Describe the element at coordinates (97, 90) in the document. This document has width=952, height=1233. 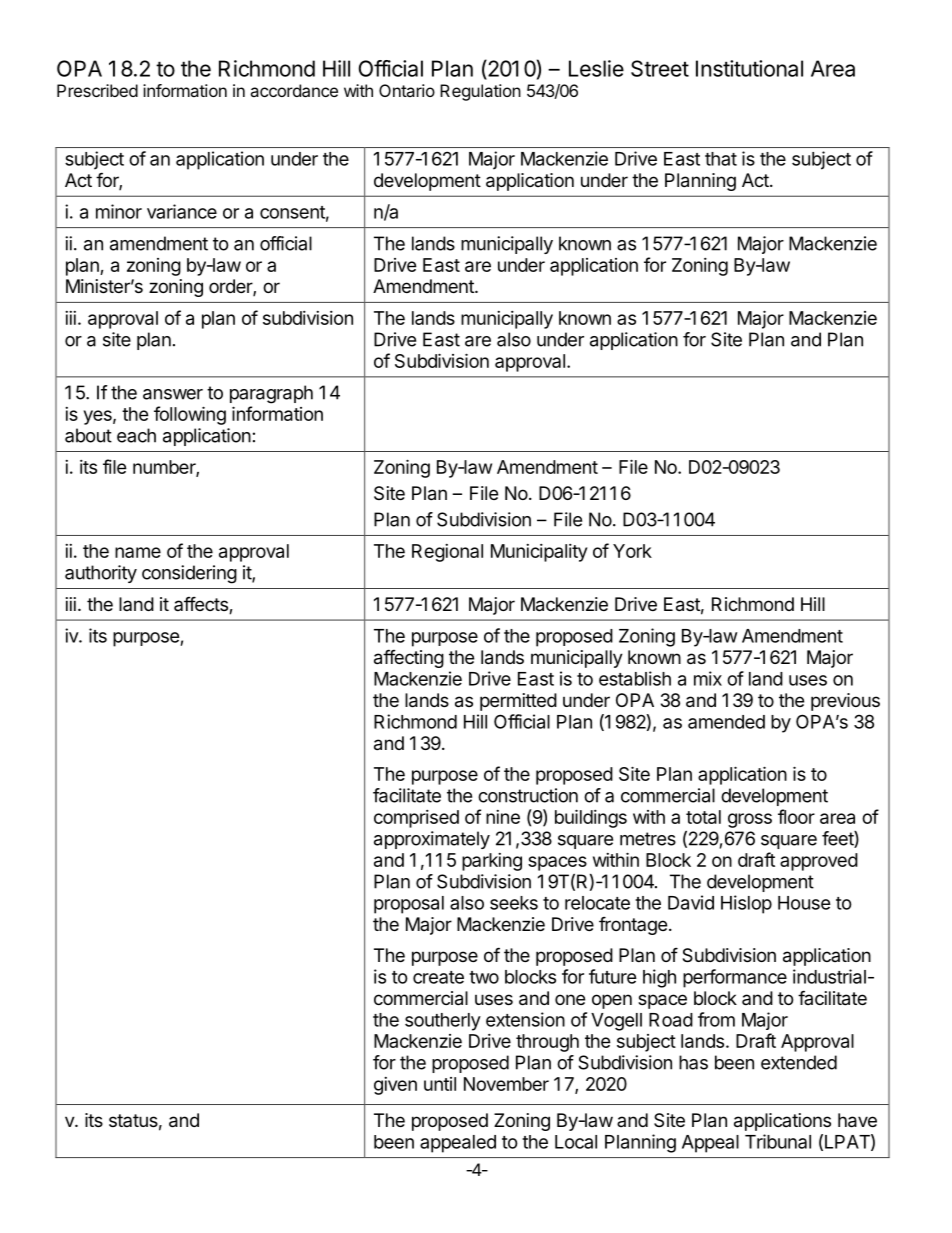
I see `Prescribed` at that location.
